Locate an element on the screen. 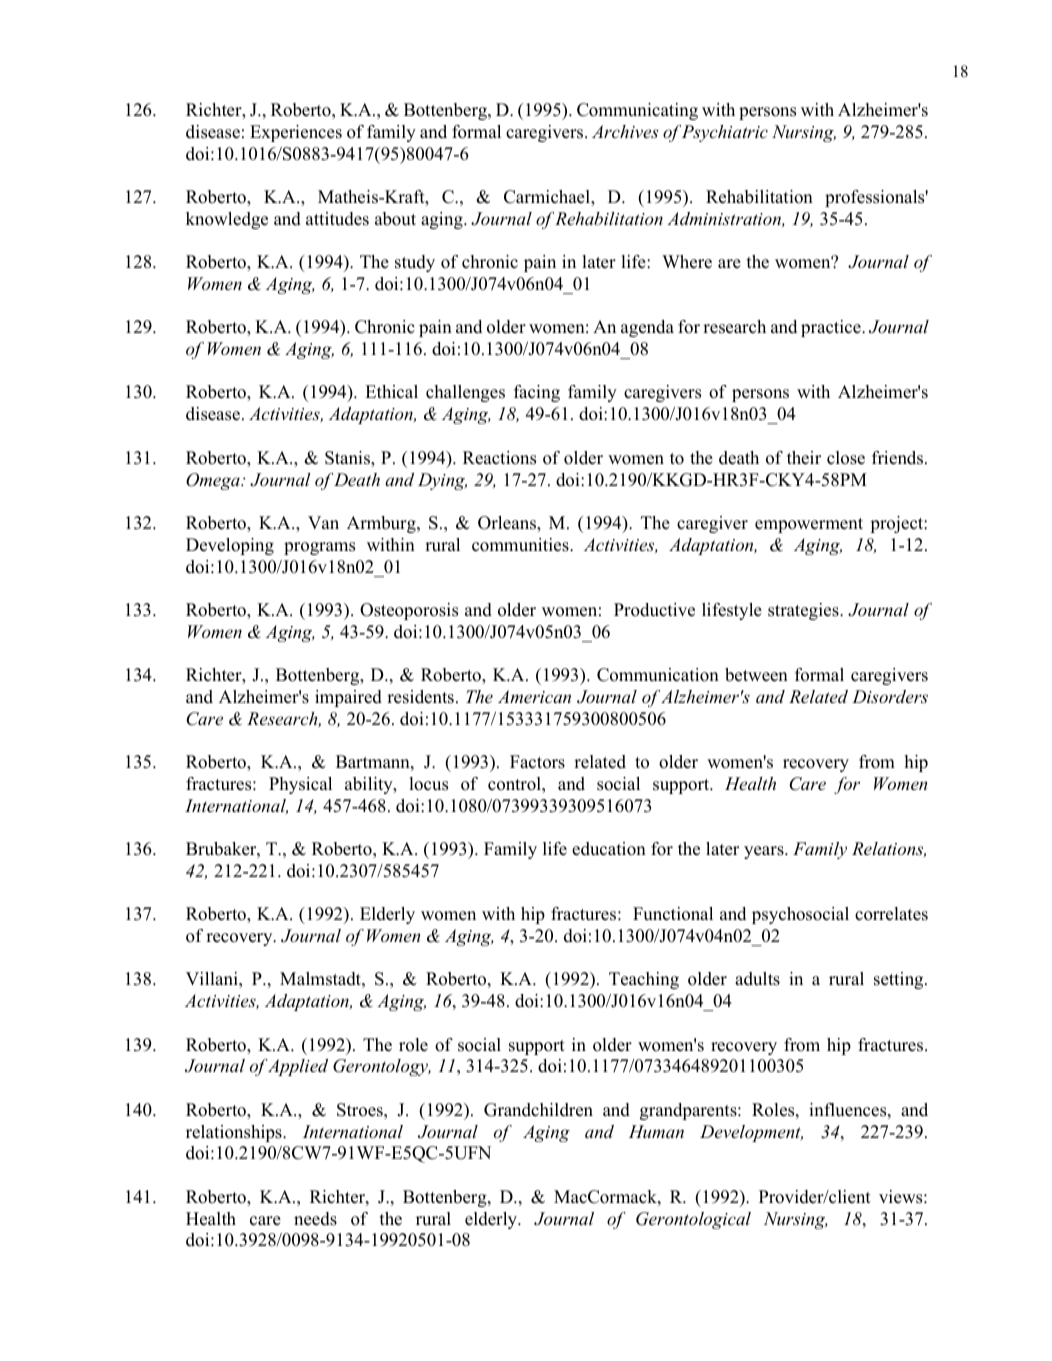 This screenshot has width=1052, height=1361. correlates is located at coordinates (891, 914).
